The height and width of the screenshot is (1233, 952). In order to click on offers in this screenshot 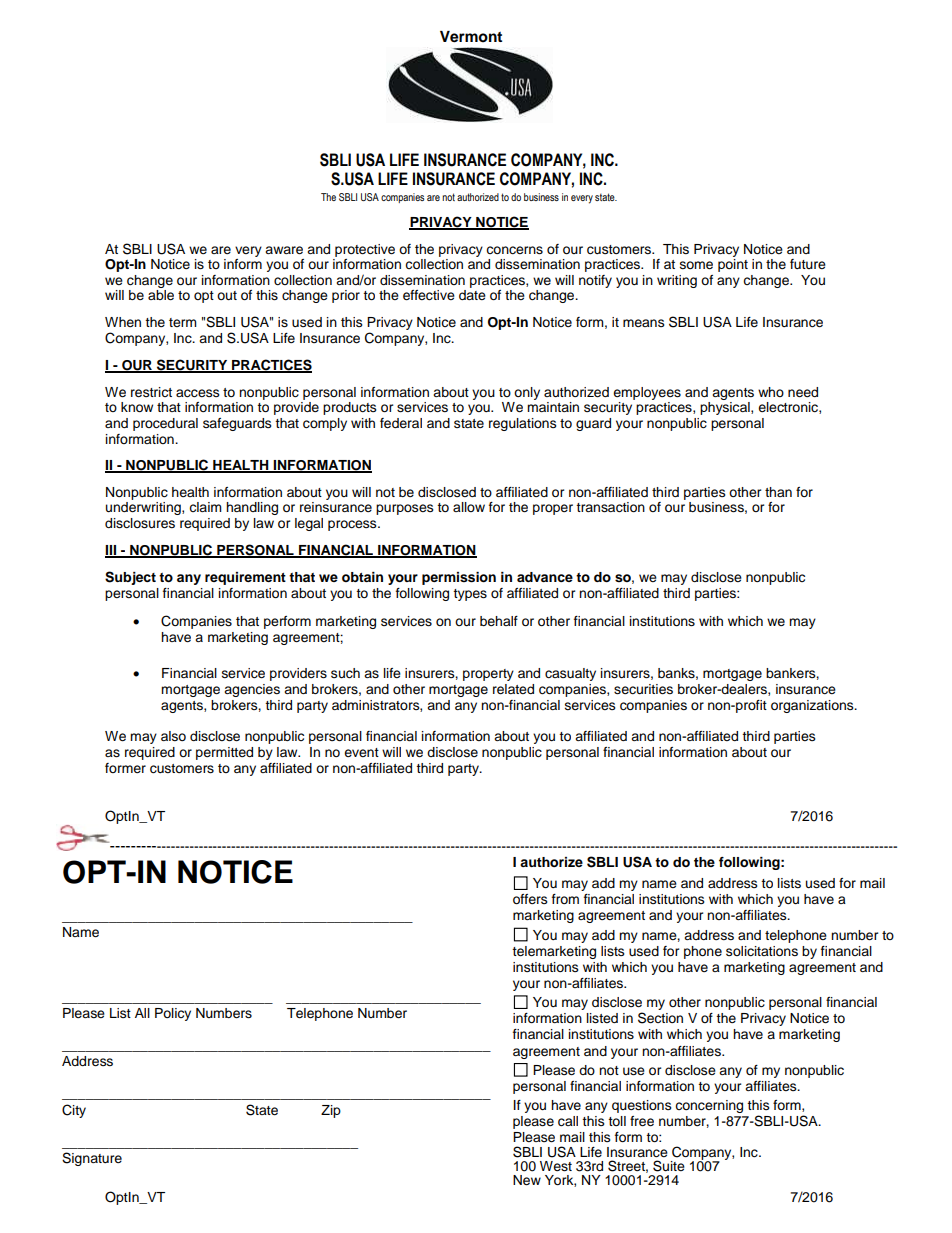, I will do `click(530, 899)`.
